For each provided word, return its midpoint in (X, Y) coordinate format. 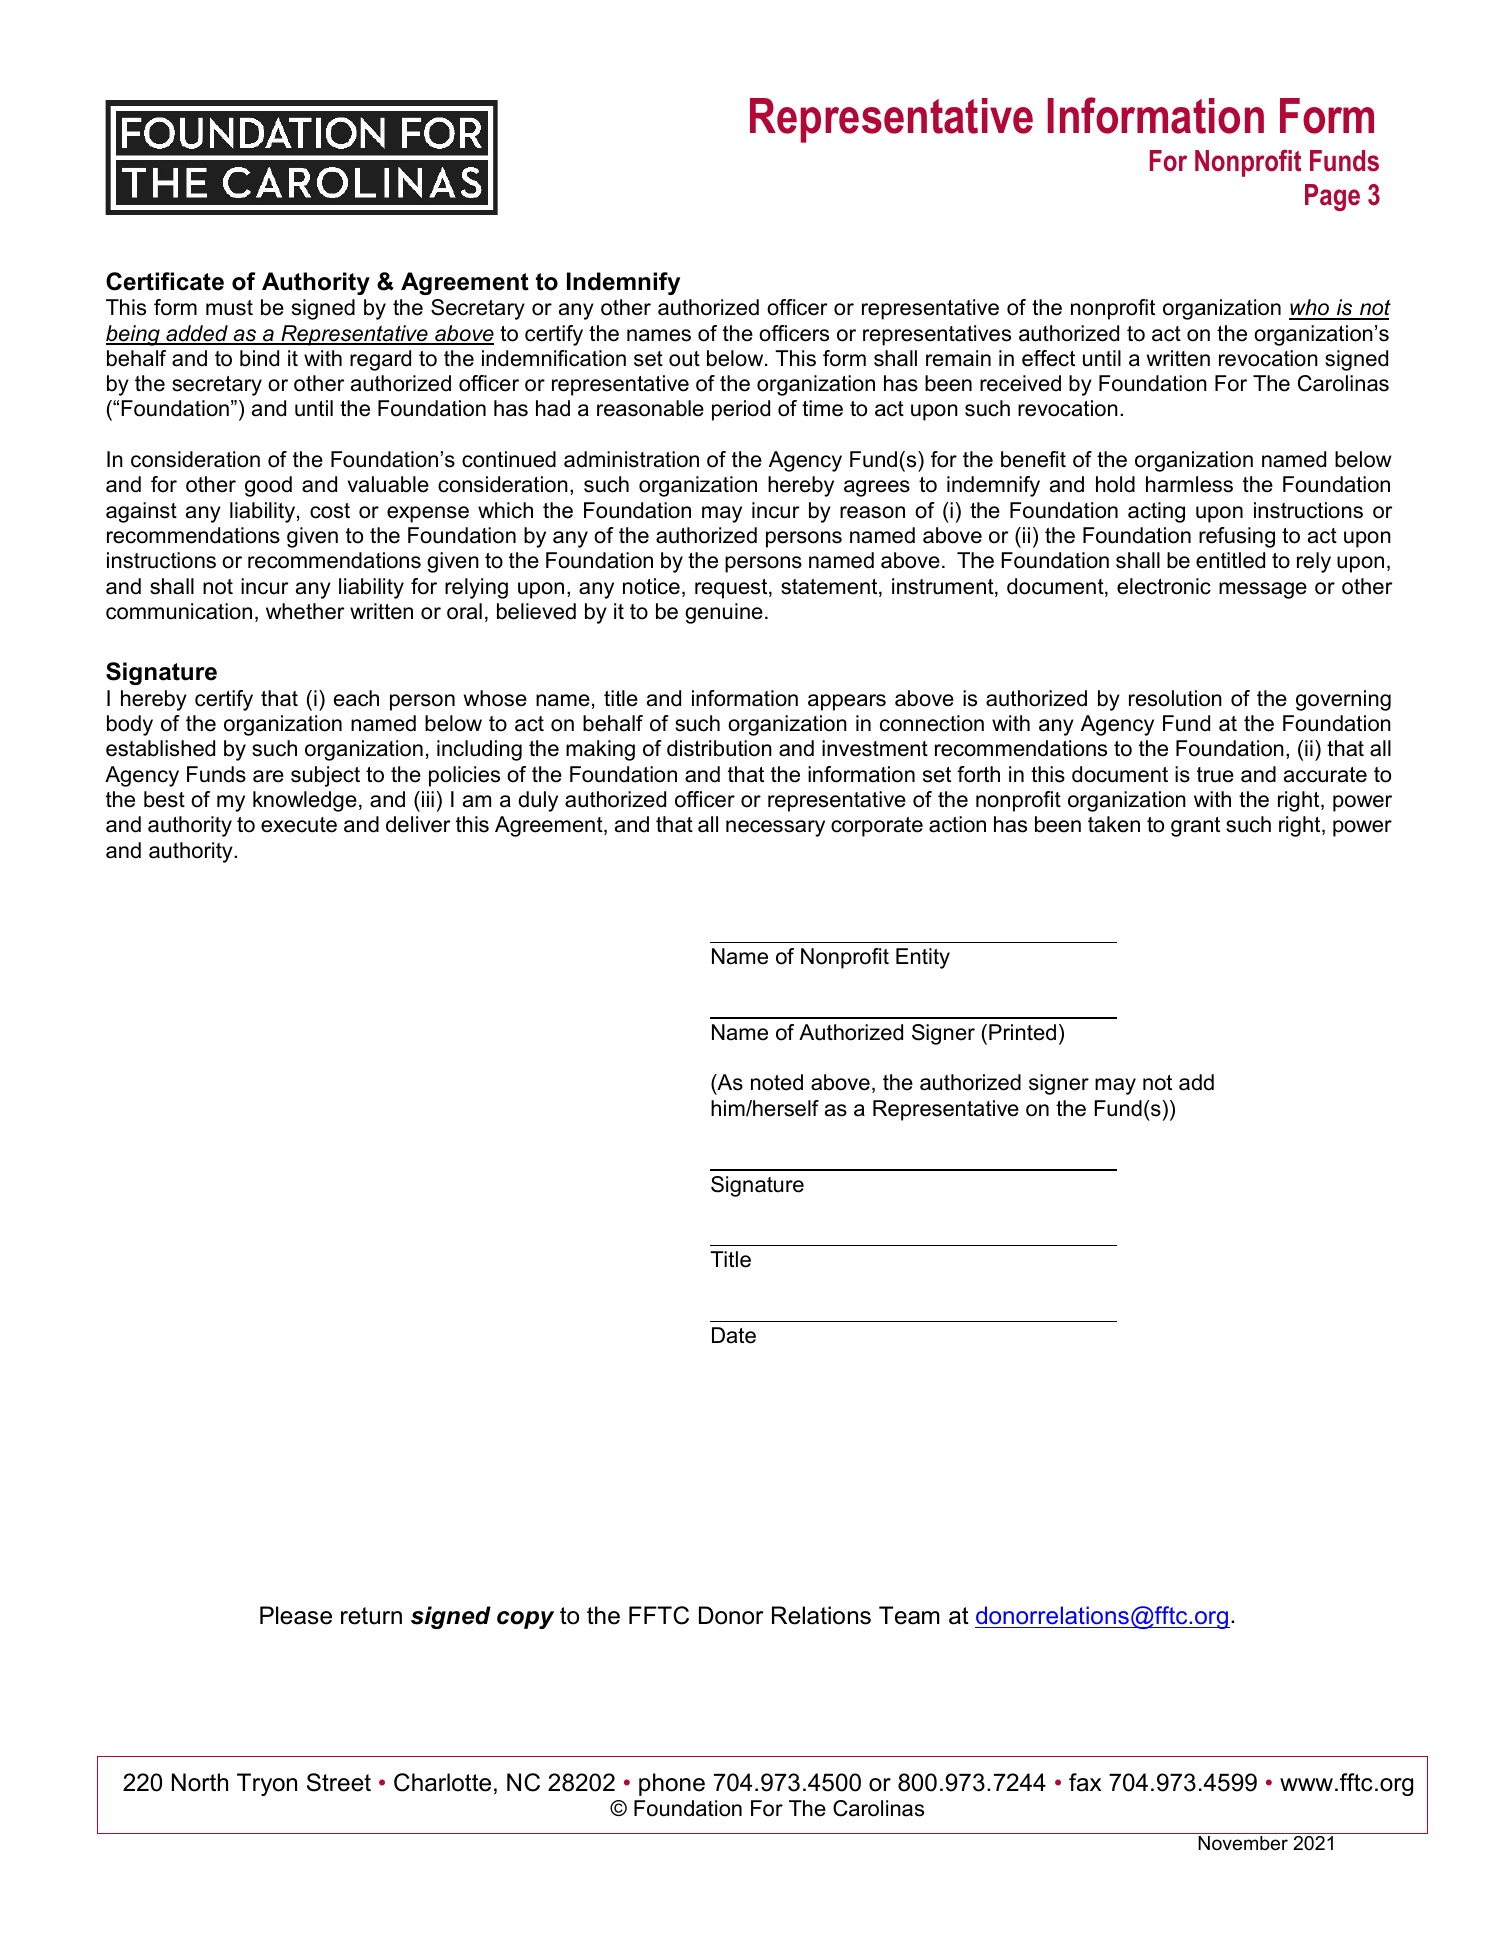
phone (672, 1784)
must (229, 308)
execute (299, 825)
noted (777, 1082)
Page (1332, 197)
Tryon (267, 1784)
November (1243, 1843)
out (684, 359)
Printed (1022, 1032)
